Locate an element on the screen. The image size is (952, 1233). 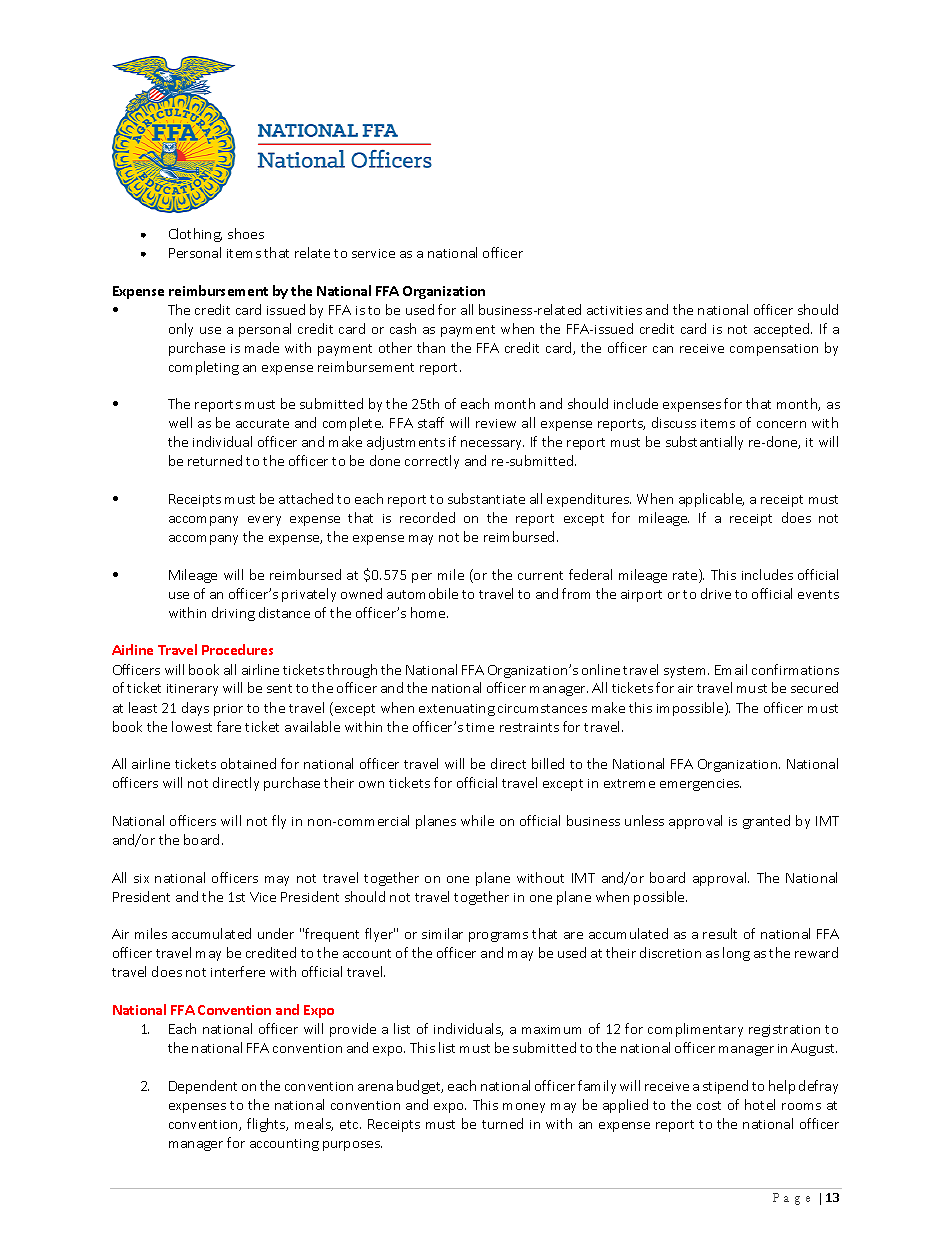
accepted is located at coordinates (783, 330).
